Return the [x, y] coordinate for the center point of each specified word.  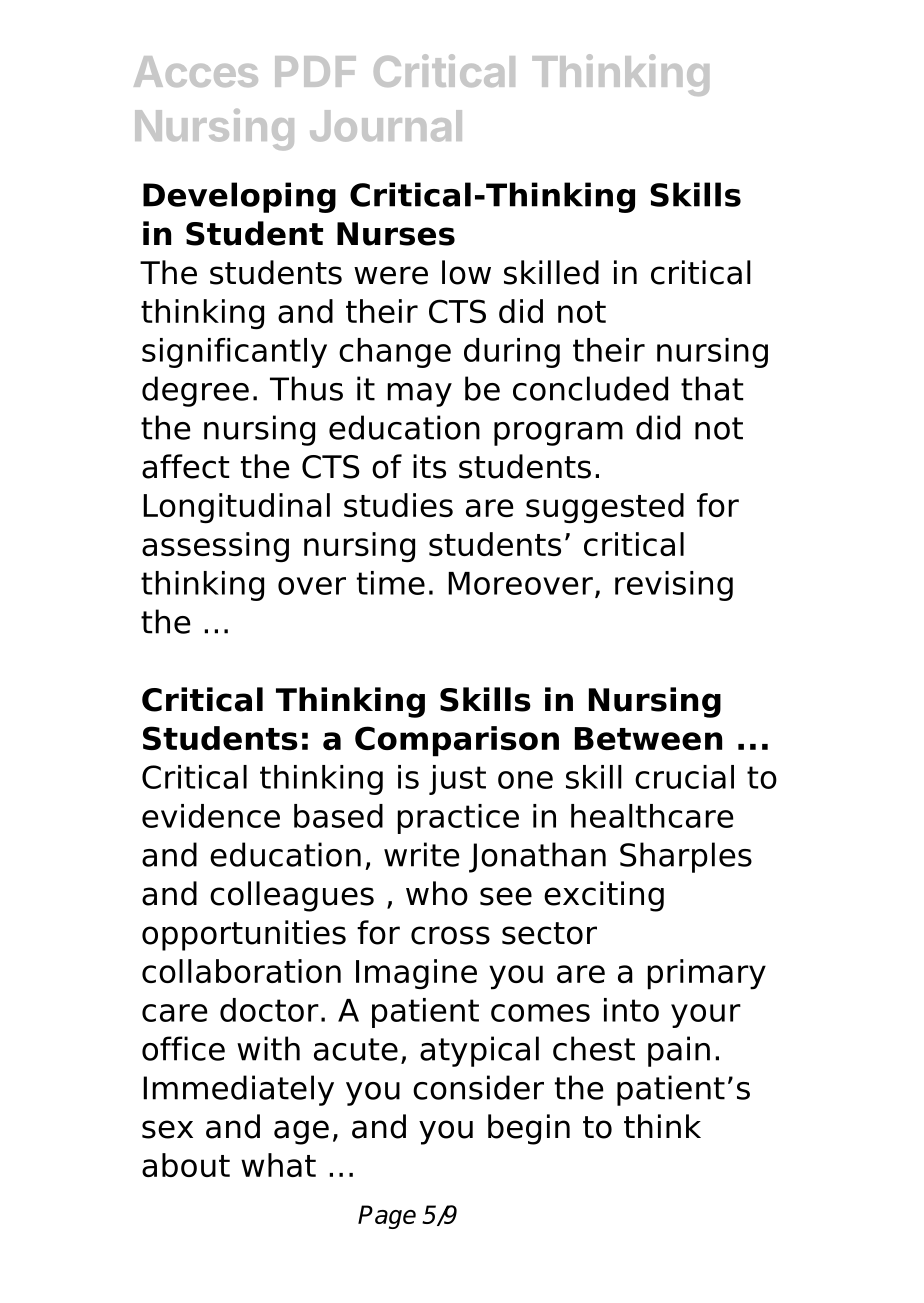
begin [529, 1129]
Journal [386, 126]
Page [387, 1217]
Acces [196, 71]
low [466, 272]
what [278, 1165]
